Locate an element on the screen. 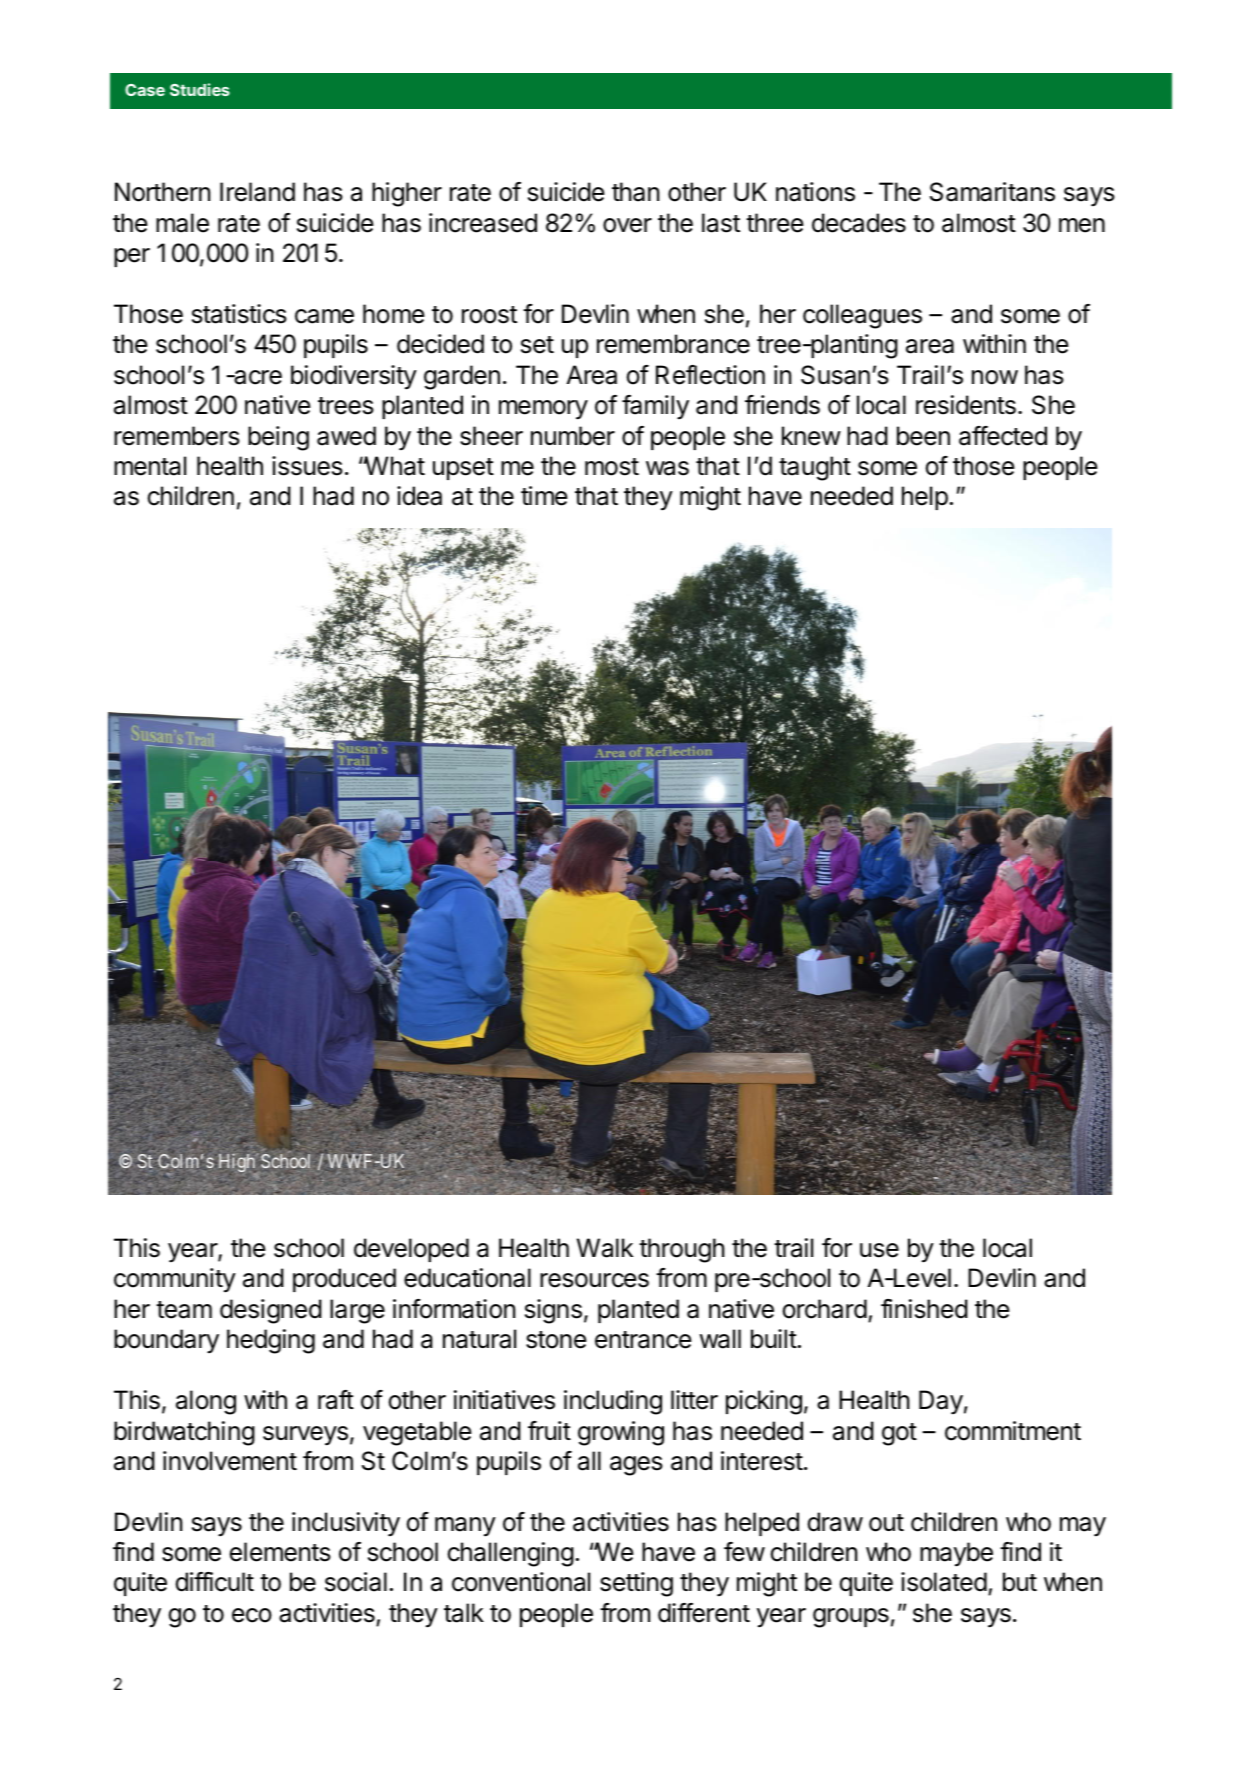 The height and width of the screenshot is (1767, 1250). Samaritans is located at coordinates (992, 192).
